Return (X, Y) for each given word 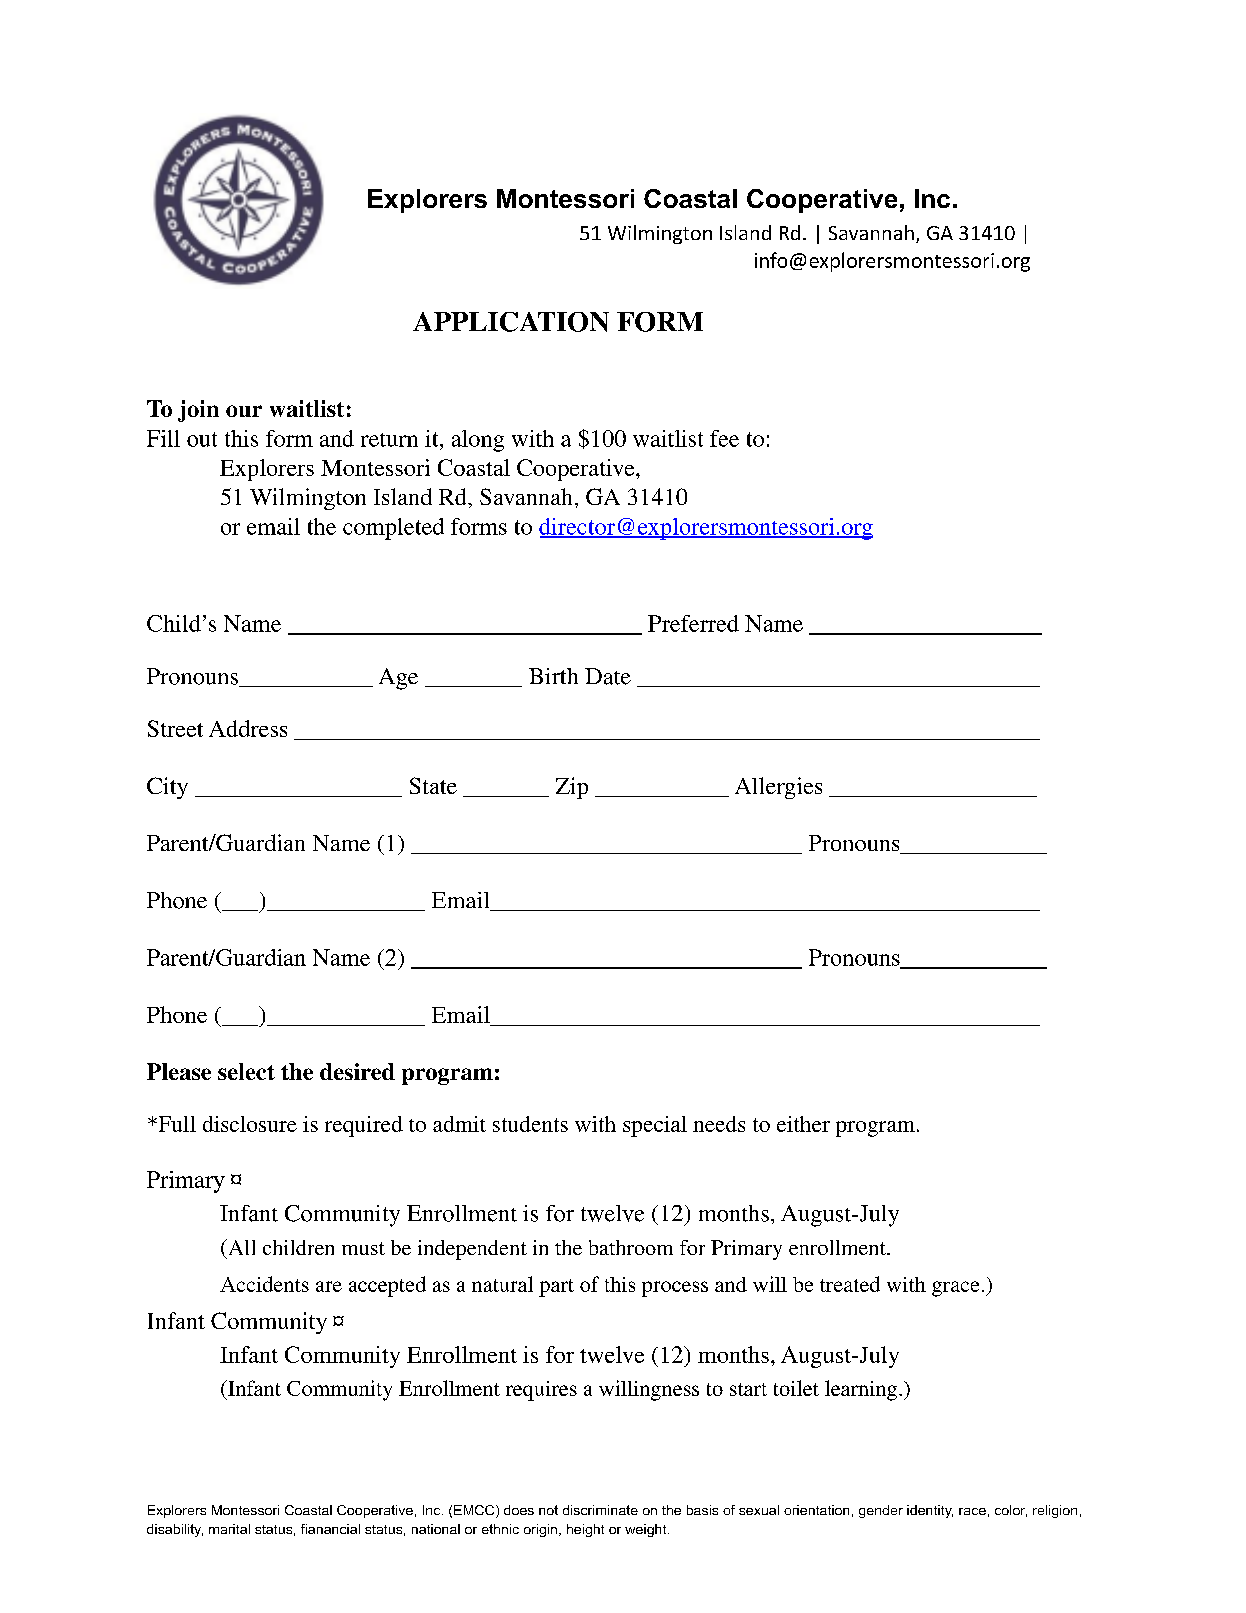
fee (724, 438)
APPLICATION (511, 322)
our (244, 411)
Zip (572, 788)
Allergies (778, 788)
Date (608, 676)
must (363, 1248)
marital (229, 1529)
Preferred (693, 623)
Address (248, 728)
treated (850, 1284)
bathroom (631, 1247)
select (246, 1071)
